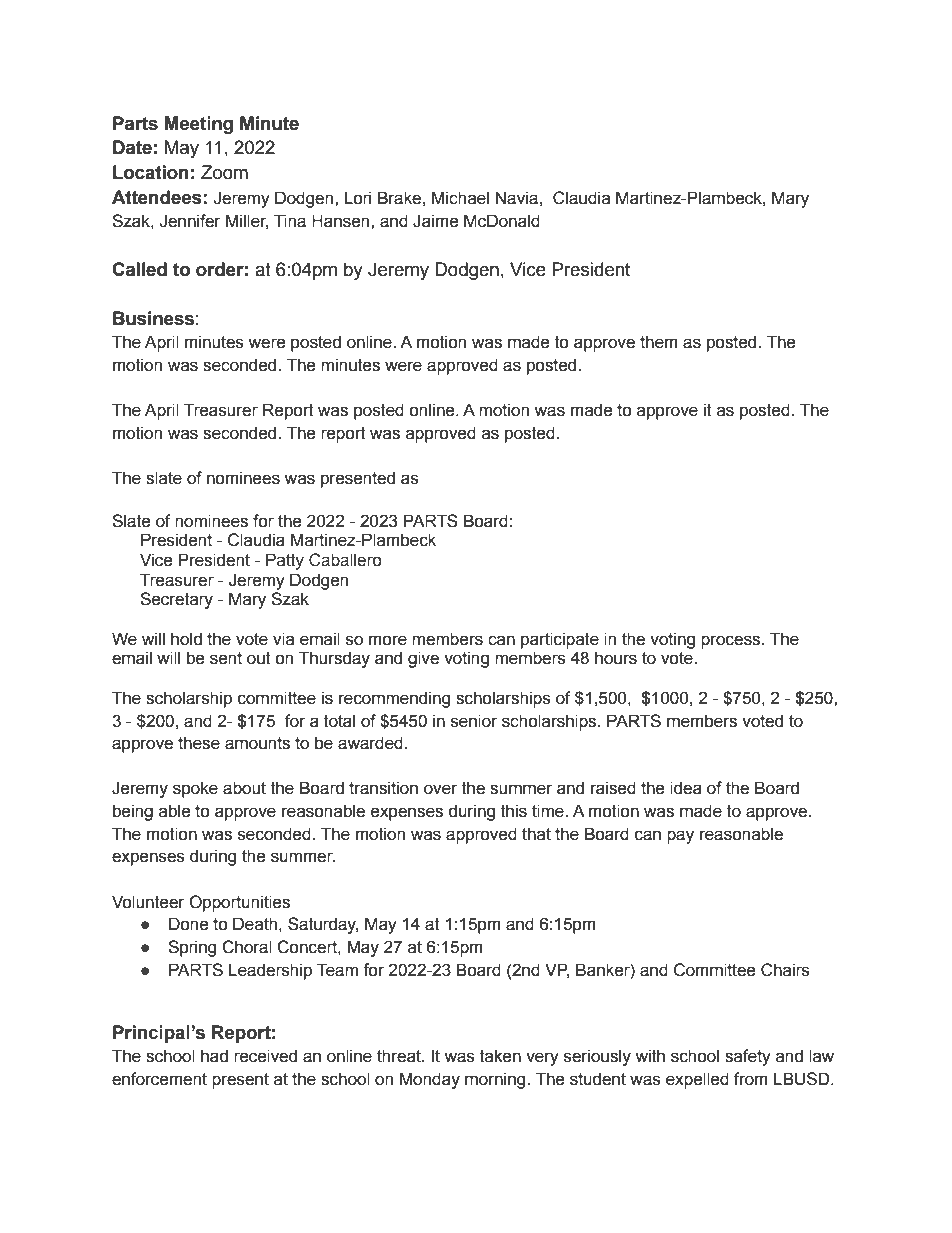 The image size is (952, 1233). Describe the element at coordinates (176, 600) in the page. I see `Secretary` at that location.
